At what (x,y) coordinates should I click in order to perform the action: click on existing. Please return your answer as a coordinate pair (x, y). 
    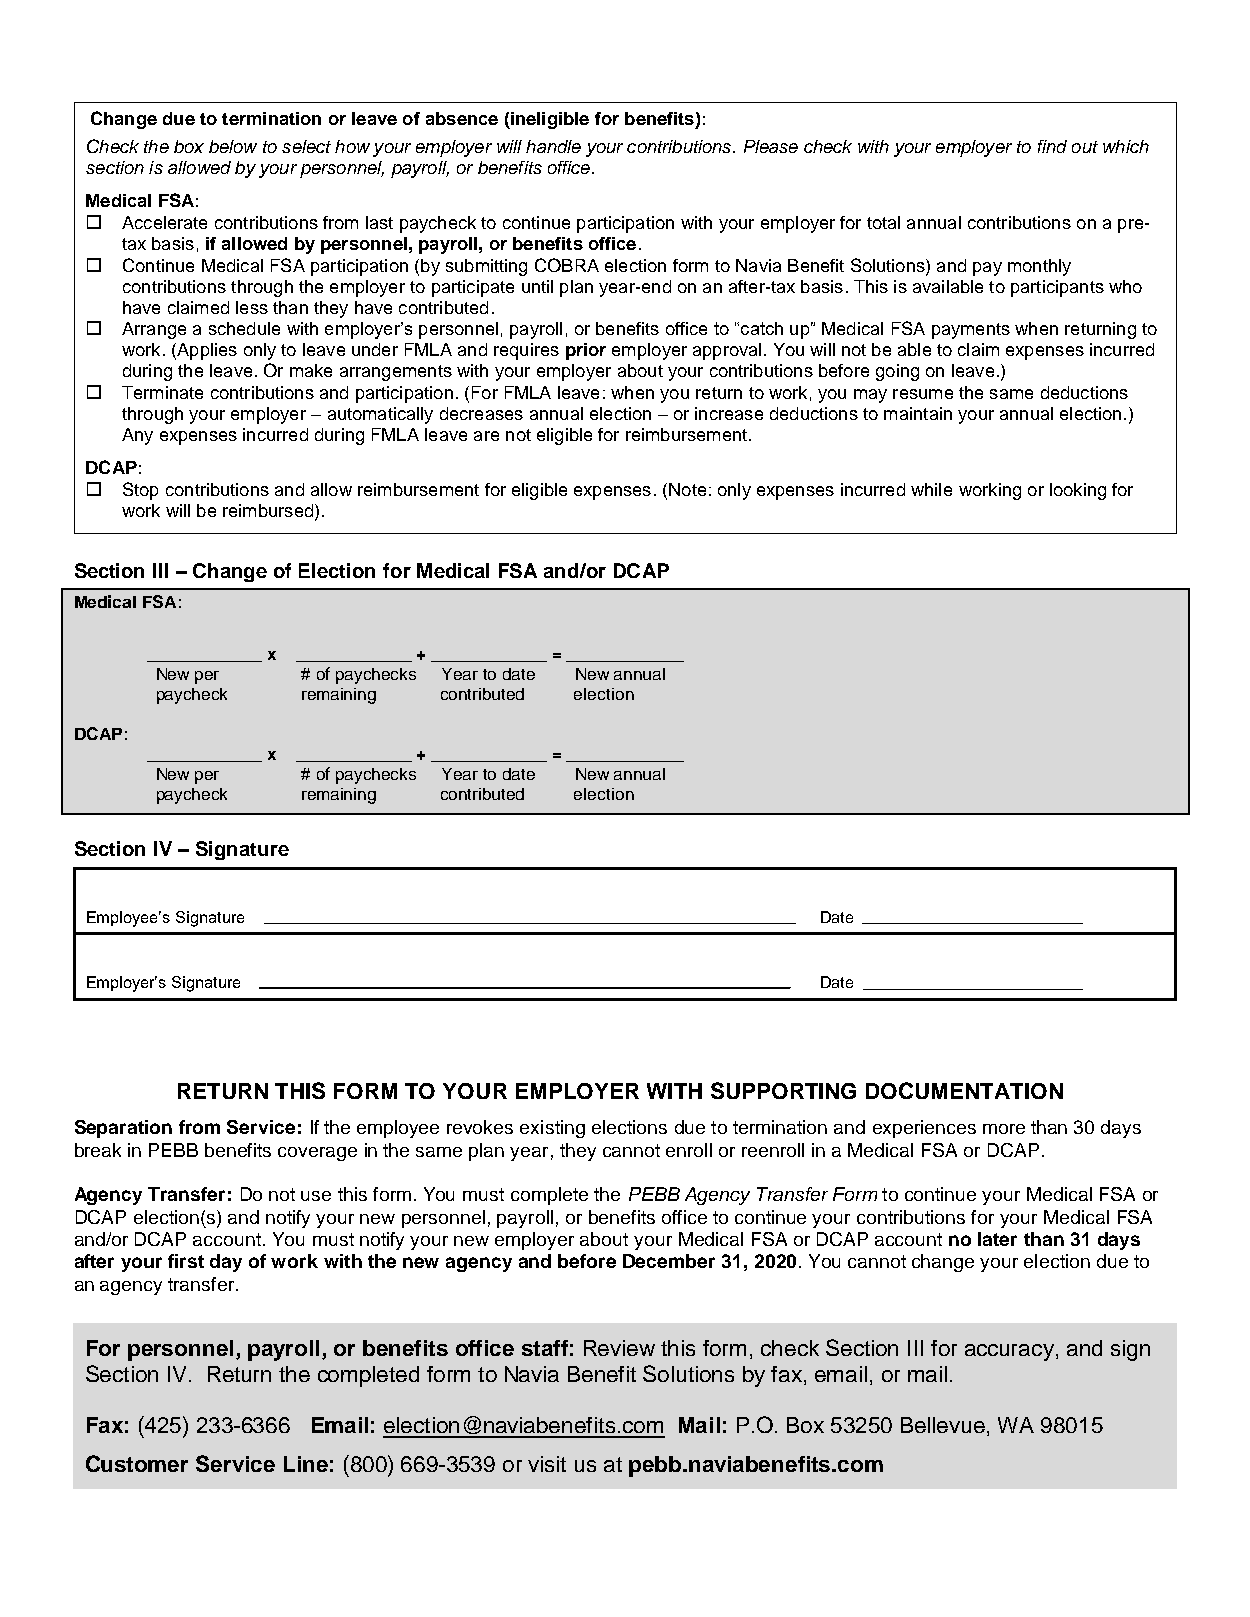
    Looking at the image, I should click on (552, 1129).
